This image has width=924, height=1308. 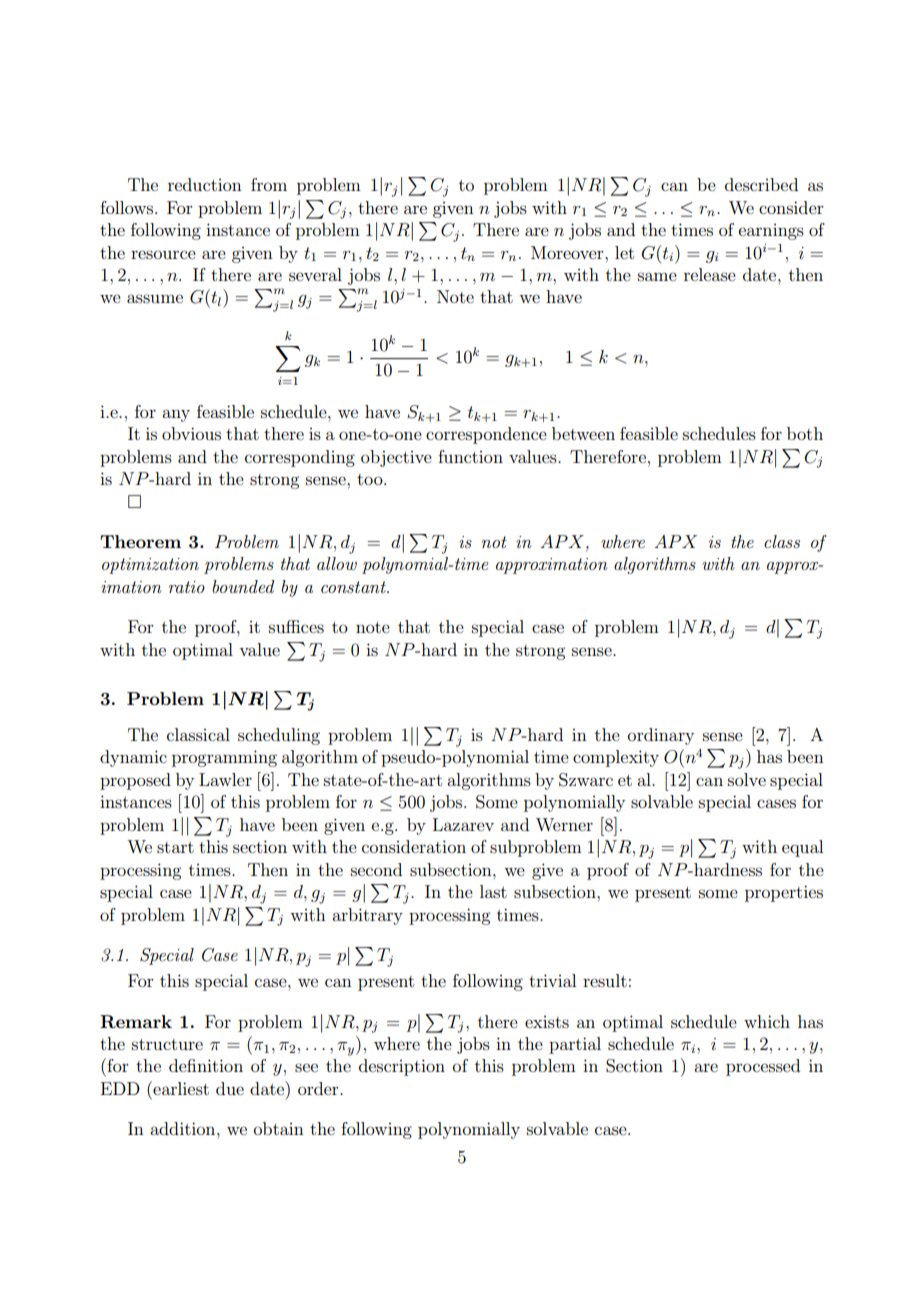 I want to click on Moreover, so click(x=568, y=252).
